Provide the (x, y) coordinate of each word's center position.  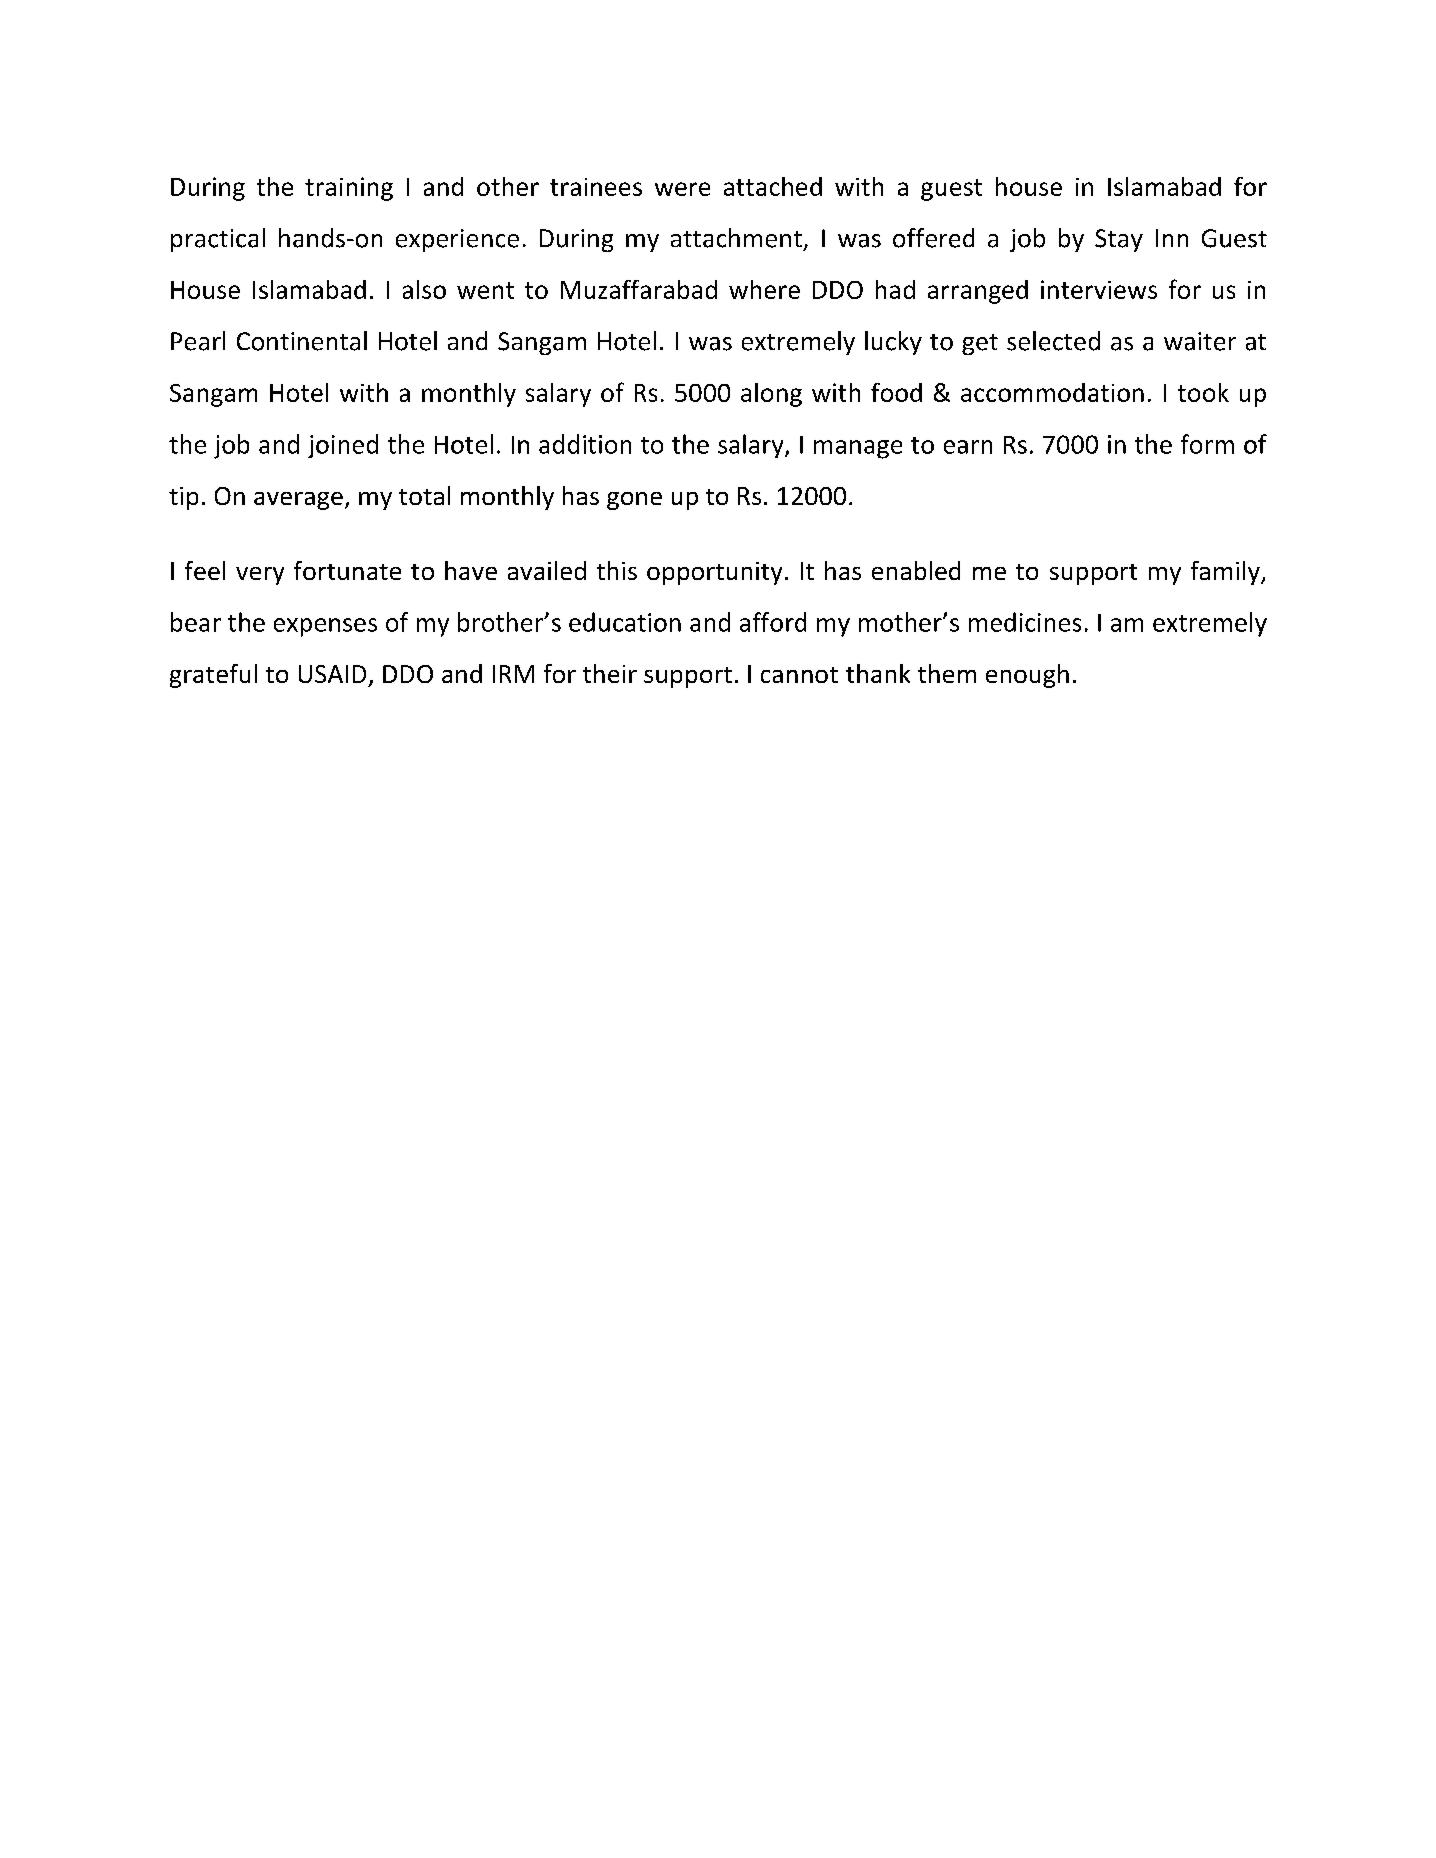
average (298, 501)
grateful (213, 676)
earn (968, 447)
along (771, 395)
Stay (1119, 240)
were (682, 189)
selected (1053, 341)
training (349, 189)
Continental (302, 341)
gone (634, 501)
